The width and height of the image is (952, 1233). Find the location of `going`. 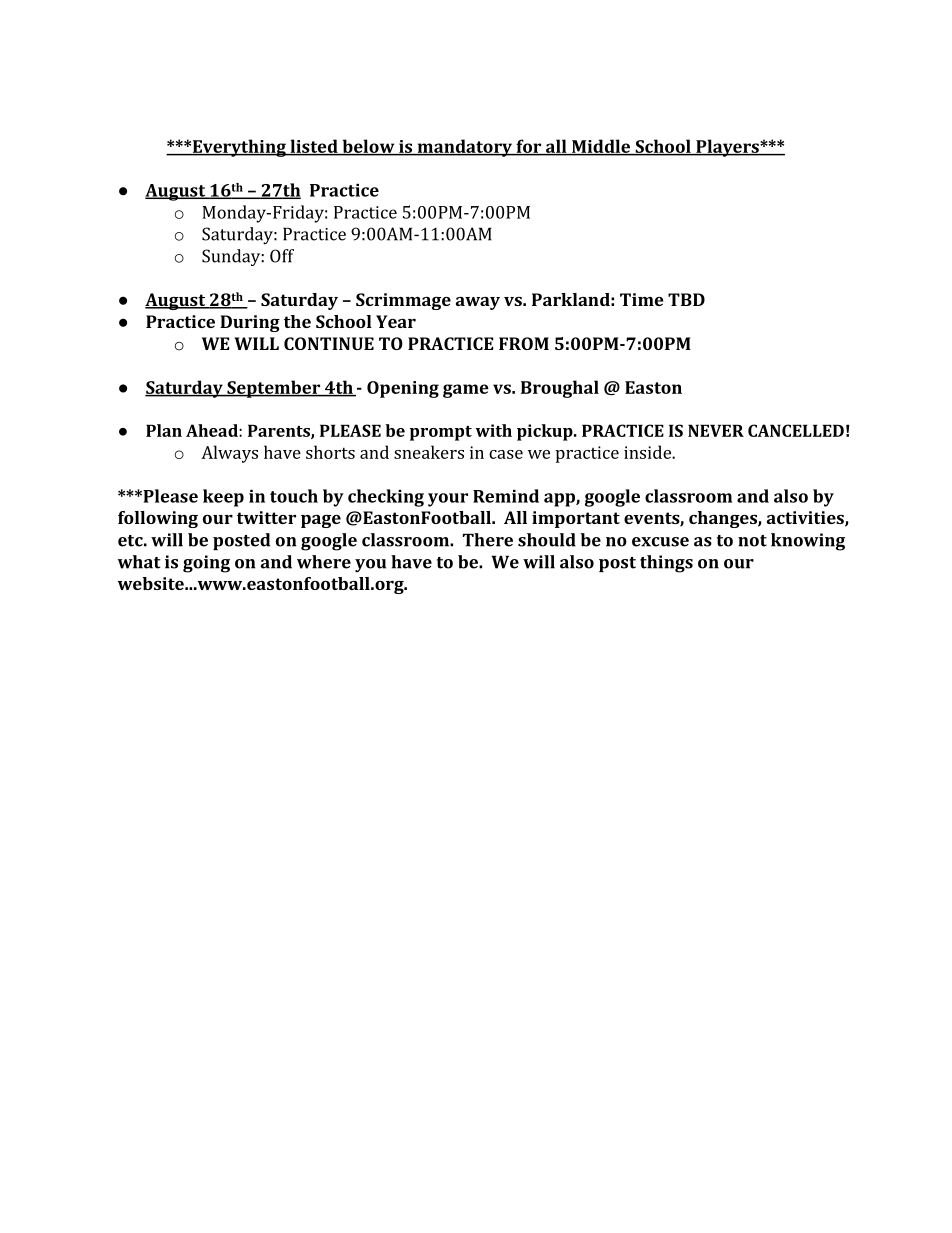

going is located at coordinates (206, 564).
